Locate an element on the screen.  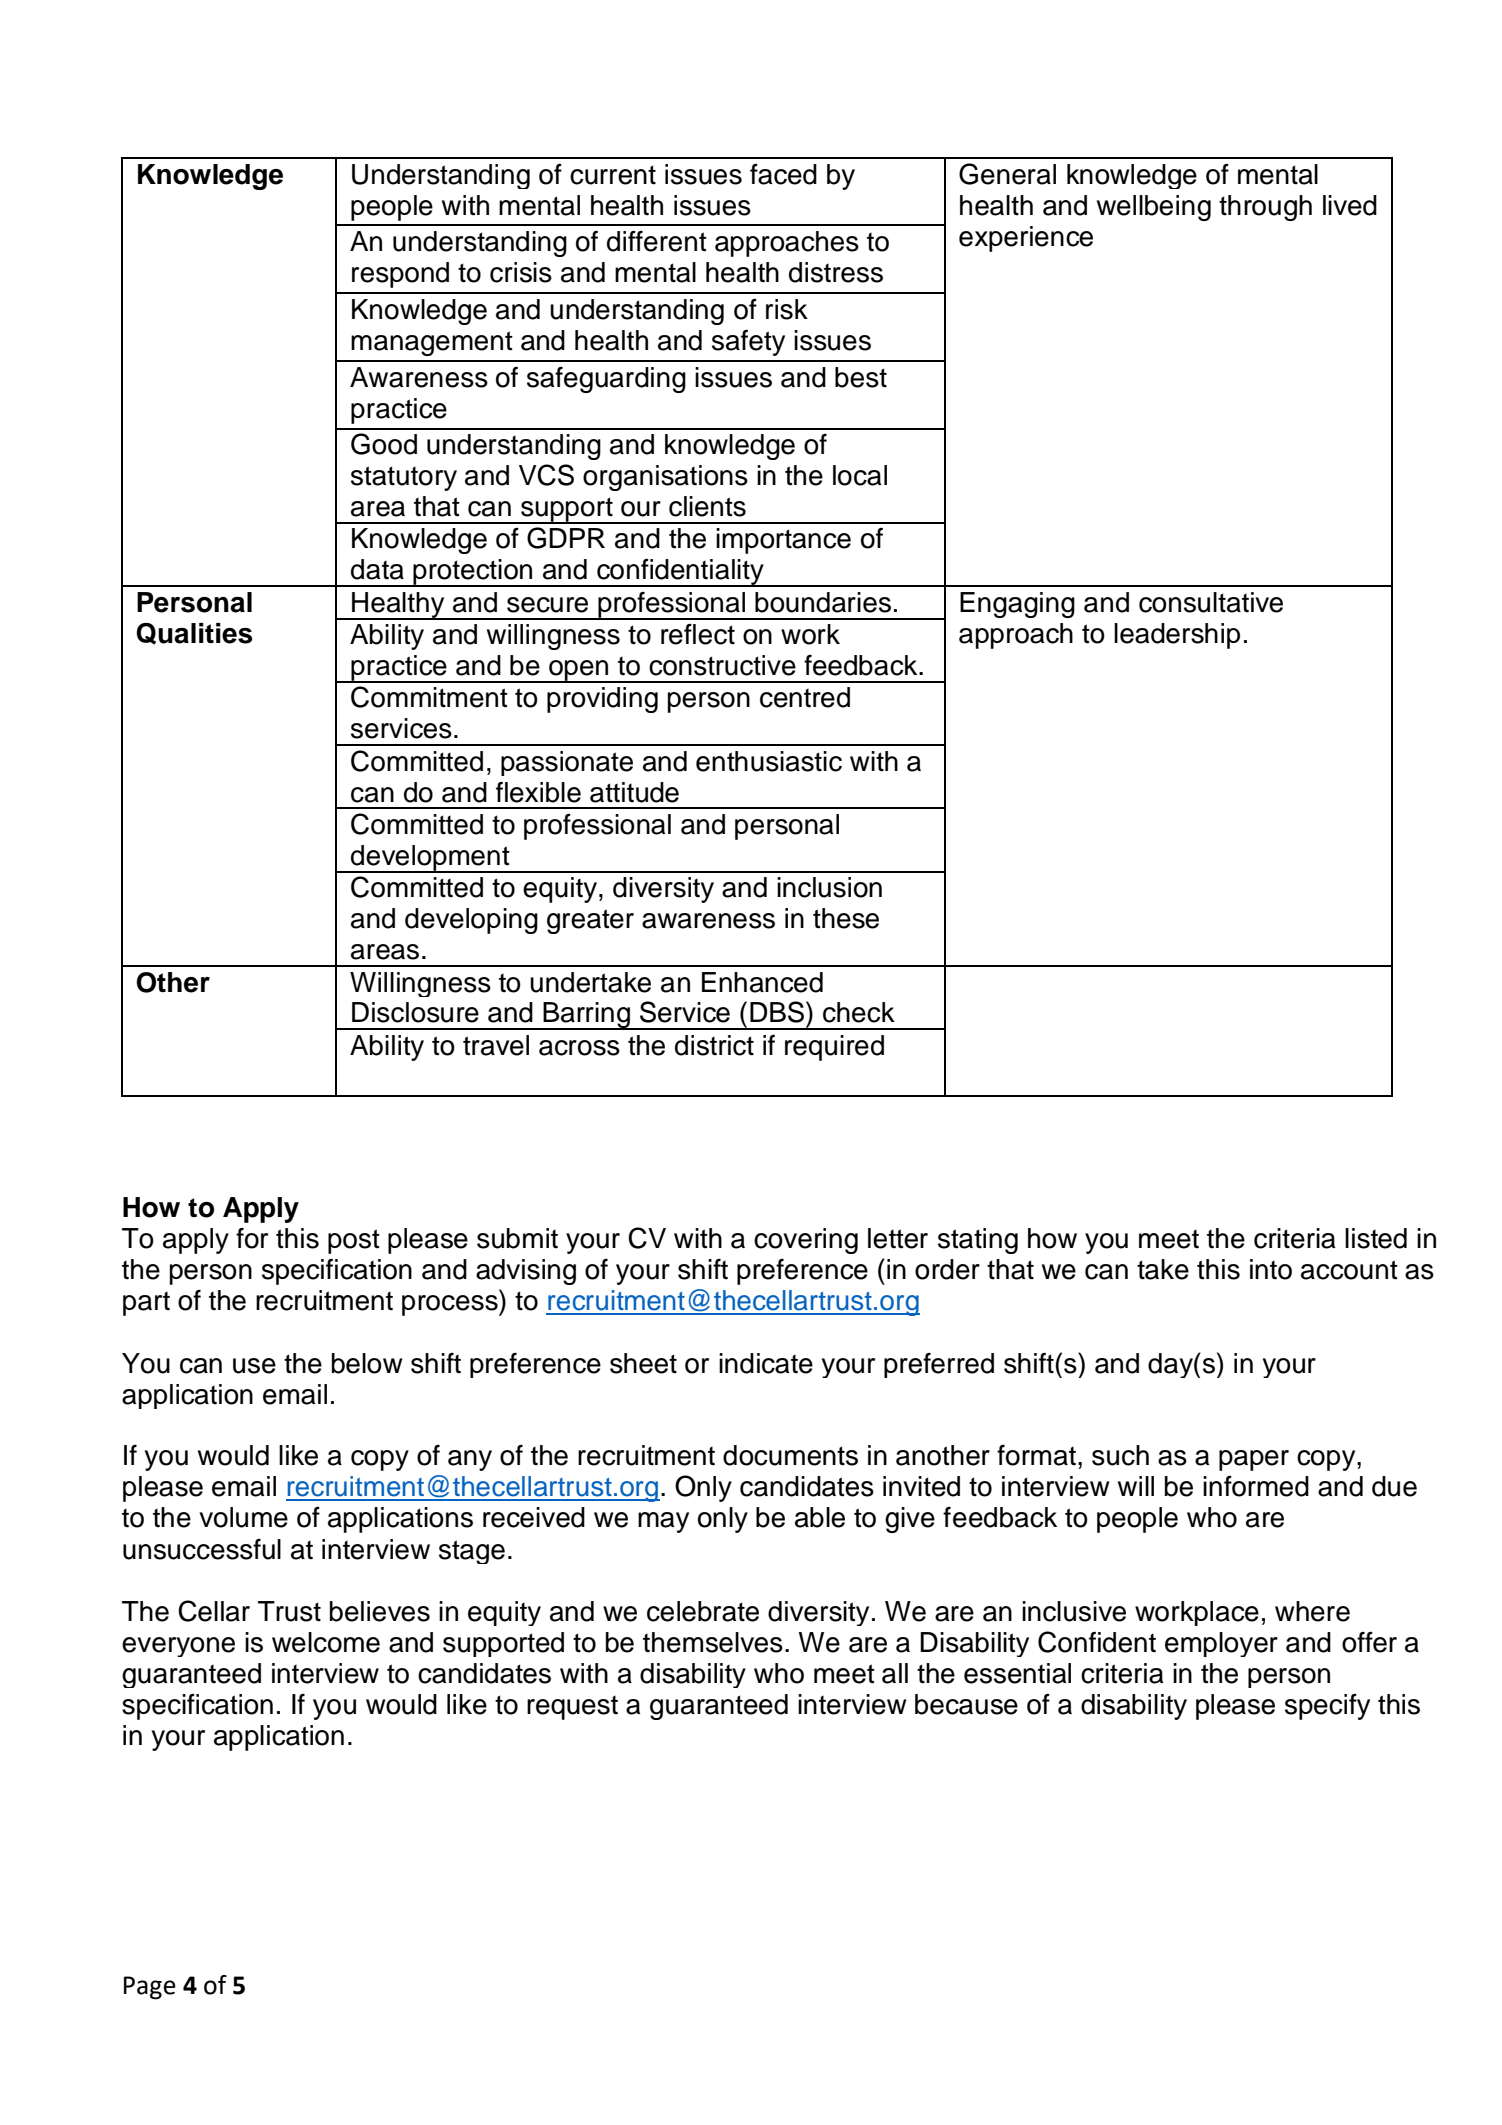
Disclosure is located at coordinates (415, 1012).
